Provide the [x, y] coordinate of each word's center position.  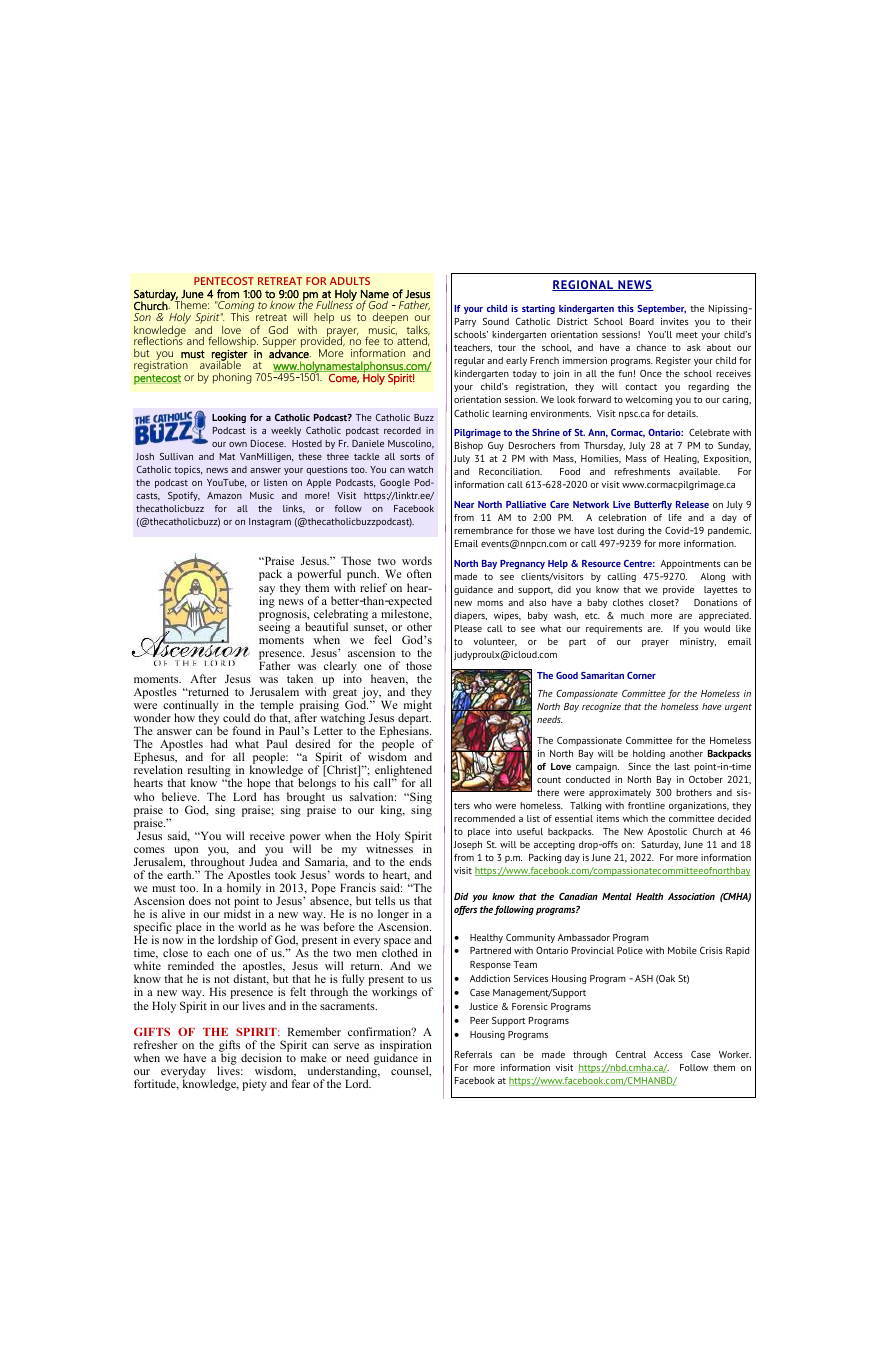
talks [418, 331]
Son [142, 317]
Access [668, 1054]
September [661, 309]
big [227, 1059]
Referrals [473, 1054]
